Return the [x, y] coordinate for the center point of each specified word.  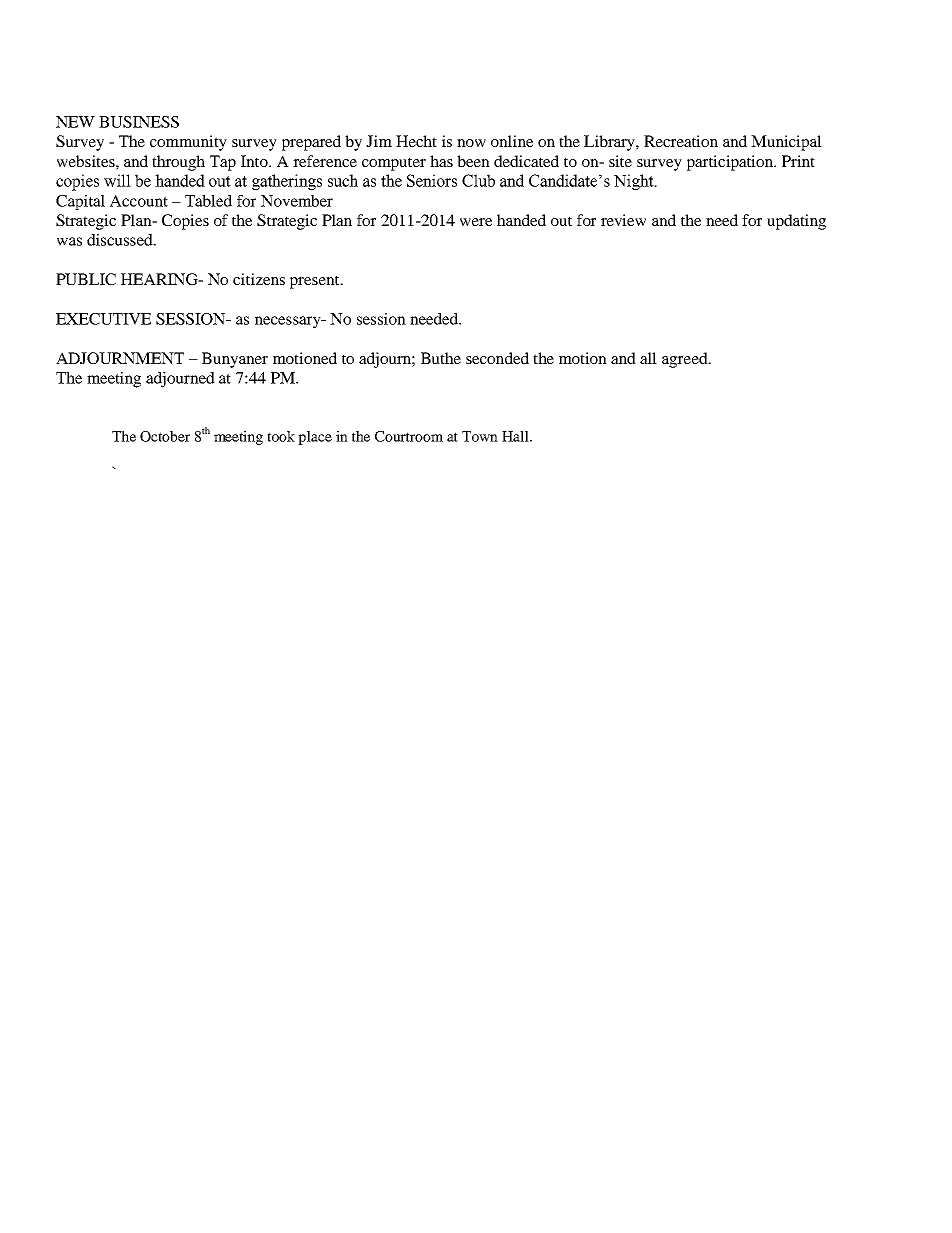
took [281, 436]
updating [796, 222]
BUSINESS [139, 122]
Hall [516, 436]
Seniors [432, 180]
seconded [497, 358]
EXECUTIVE [103, 319]
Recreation [681, 141]
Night [635, 182]
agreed [686, 360]
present [316, 282]
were [476, 222]
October [165, 436]
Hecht [416, 141]
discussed [121, 240]
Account [139, 201]
